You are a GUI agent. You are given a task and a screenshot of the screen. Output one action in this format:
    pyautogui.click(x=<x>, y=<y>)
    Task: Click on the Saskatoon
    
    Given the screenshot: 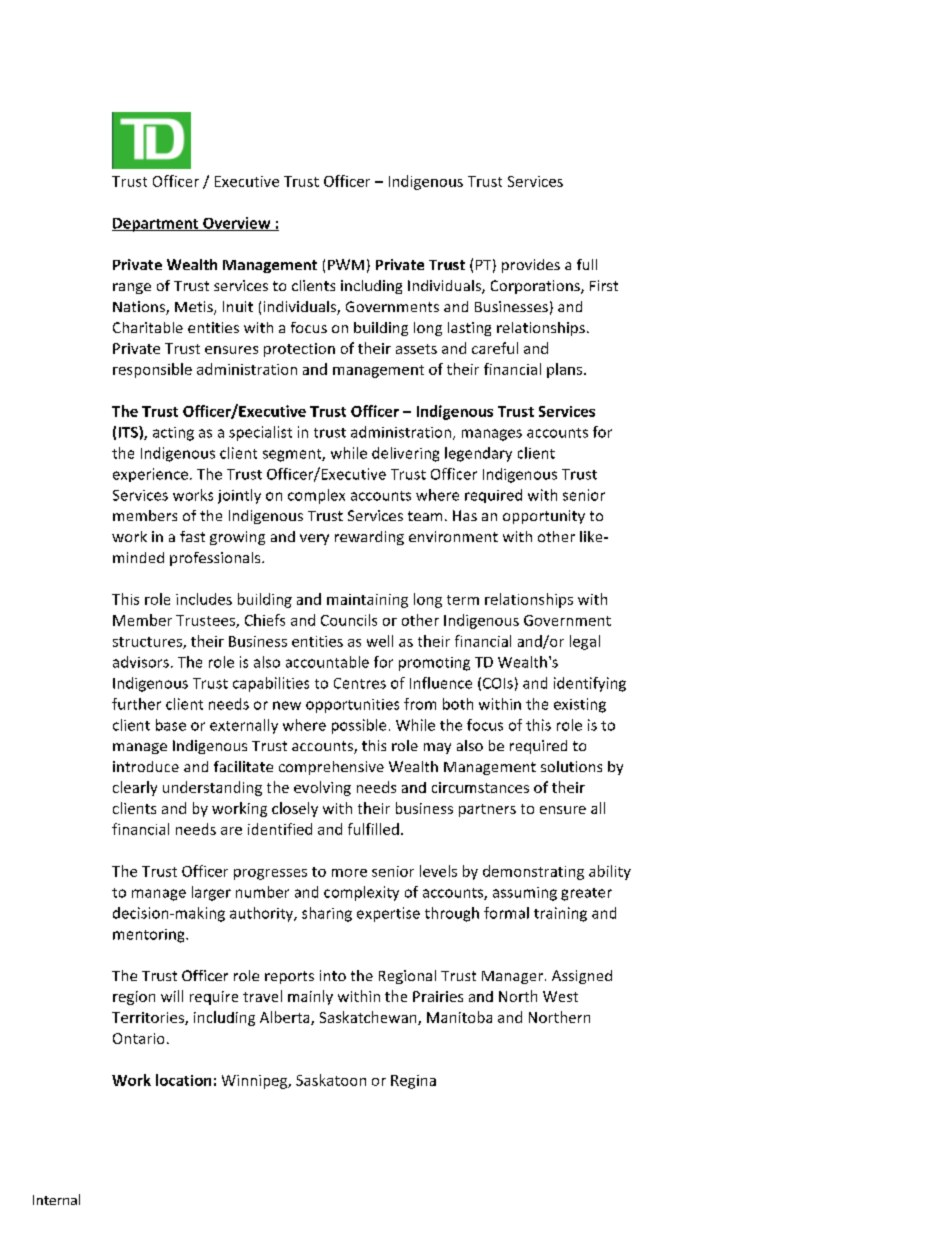 What is the action you would take?
    pyautogui.click(x=331, y=1080)
